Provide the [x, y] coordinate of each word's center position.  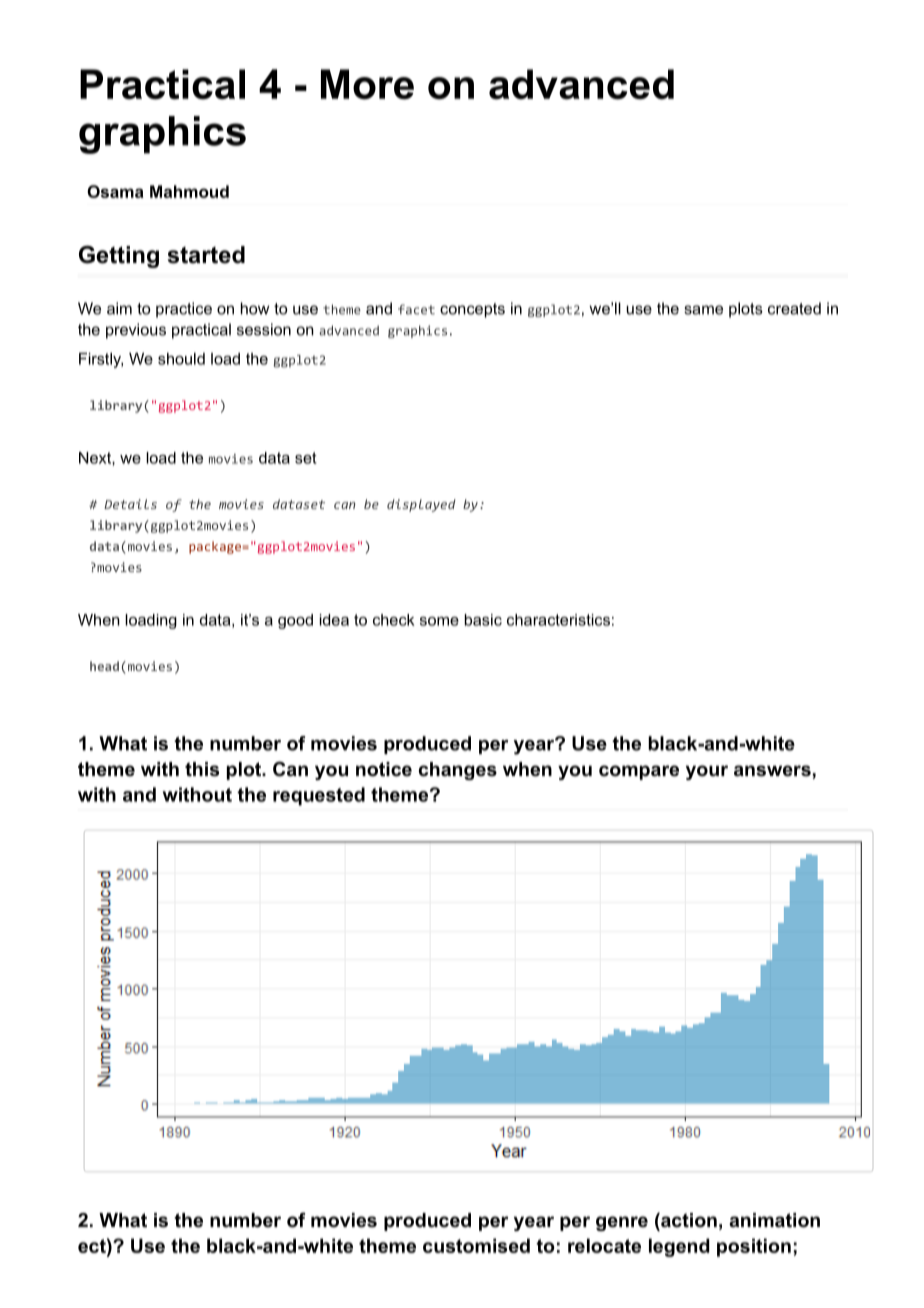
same [703, 310]
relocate [604, 1245]
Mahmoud [189, 191]
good [295, 621]
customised [476, 1245]
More [367, 84]
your [707, 772]
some [439, 621]
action [688, 1220]
